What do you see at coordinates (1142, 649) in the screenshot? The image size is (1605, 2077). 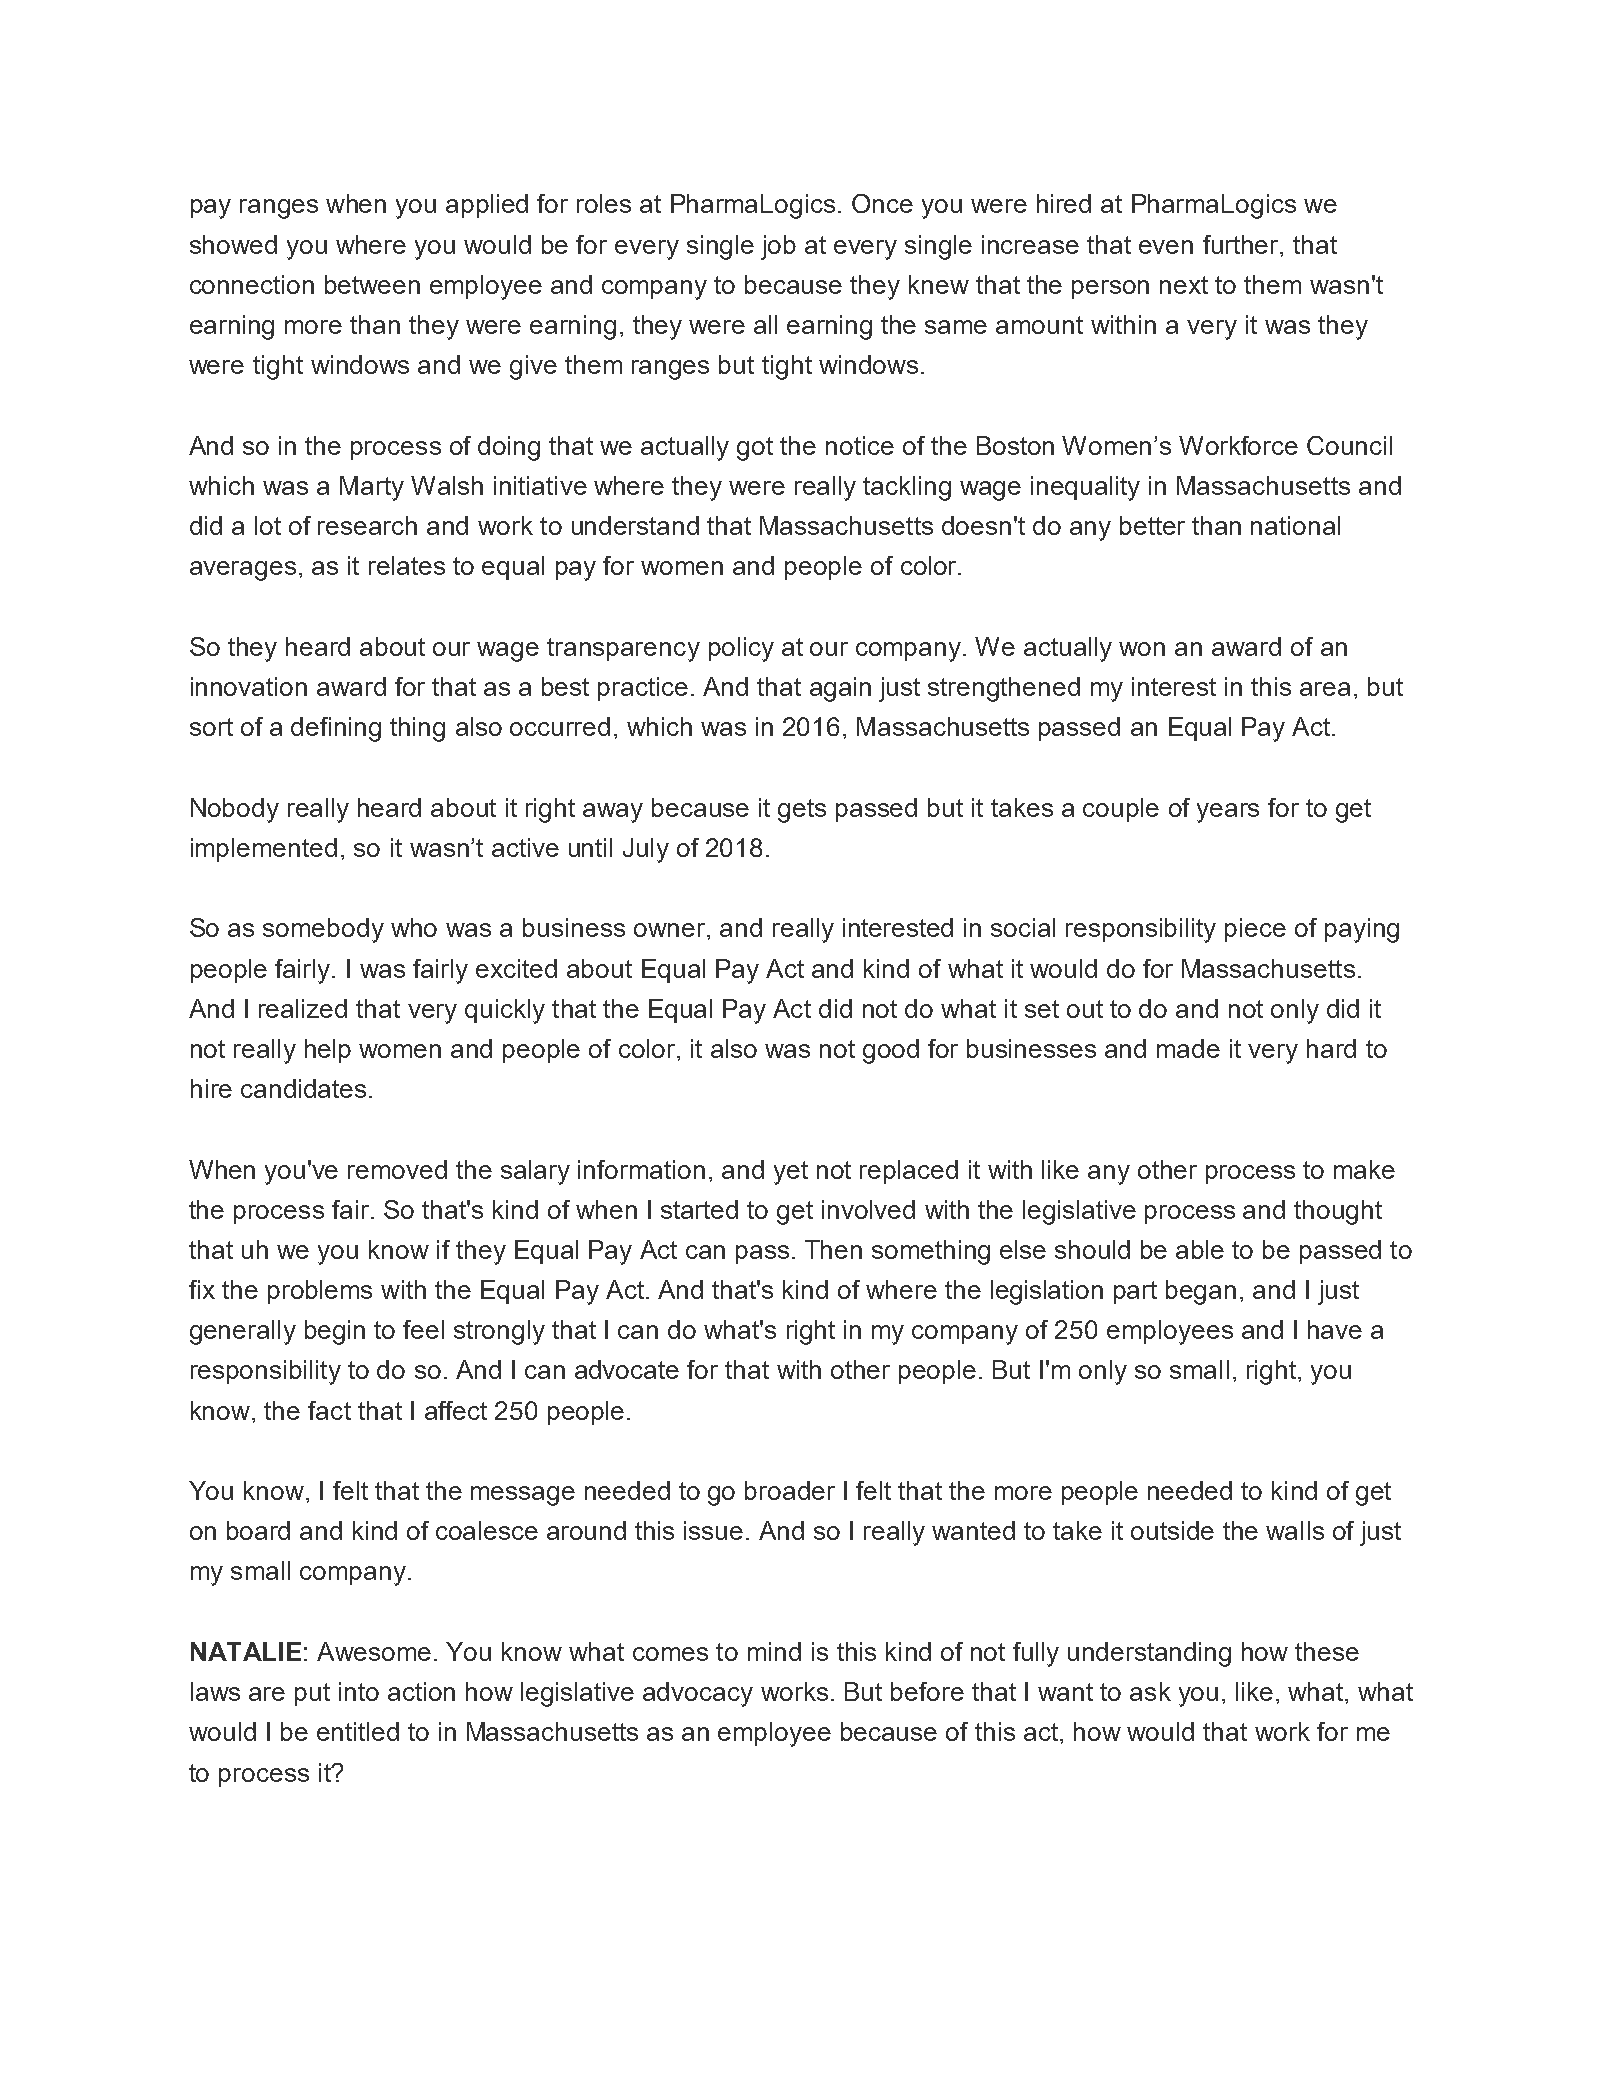 I see `won` at bounding box center [1142, 649].
